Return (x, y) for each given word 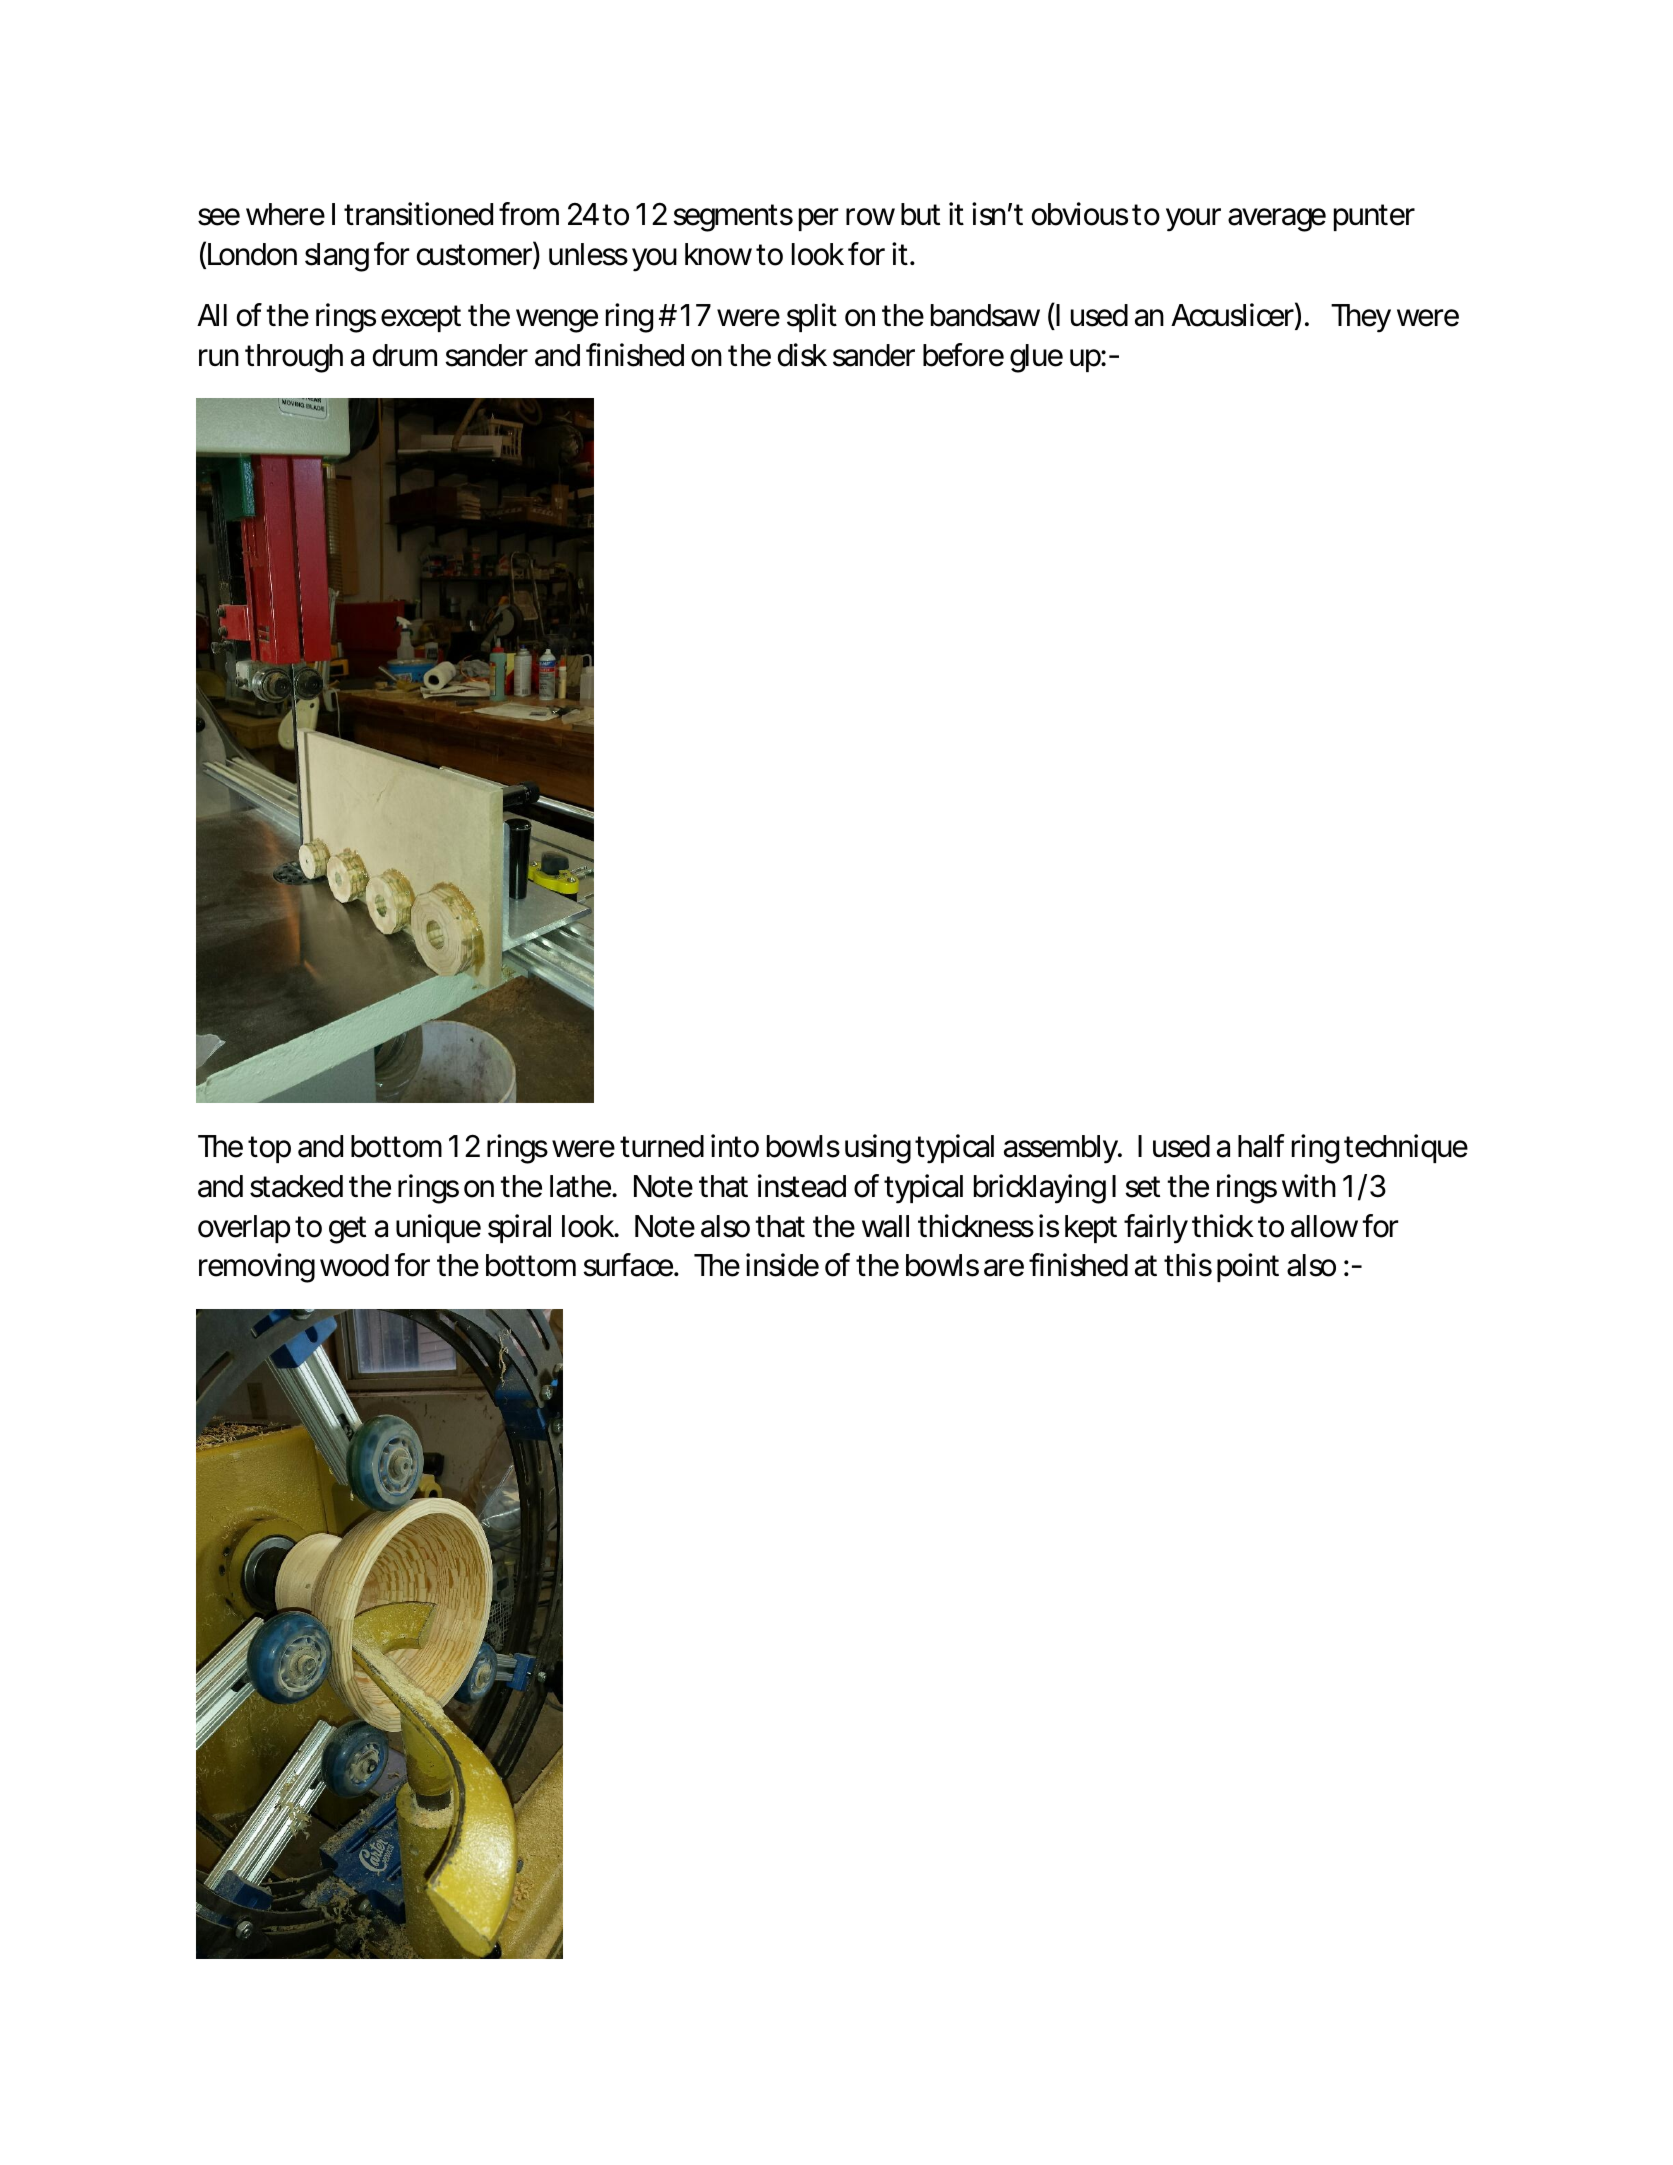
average (1277, 220)
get (347, 1230)
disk (802, 355)
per (818, 219)
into (735, 1146)
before (963, 355)
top (269, 1149)
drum (405, 355)
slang (337, 257)
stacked (296, 1186)
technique (1406, 1148)
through (294, 358)
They (1361, 318)
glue (1036, 358)
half (1261, 1146)
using (878, 1149)
